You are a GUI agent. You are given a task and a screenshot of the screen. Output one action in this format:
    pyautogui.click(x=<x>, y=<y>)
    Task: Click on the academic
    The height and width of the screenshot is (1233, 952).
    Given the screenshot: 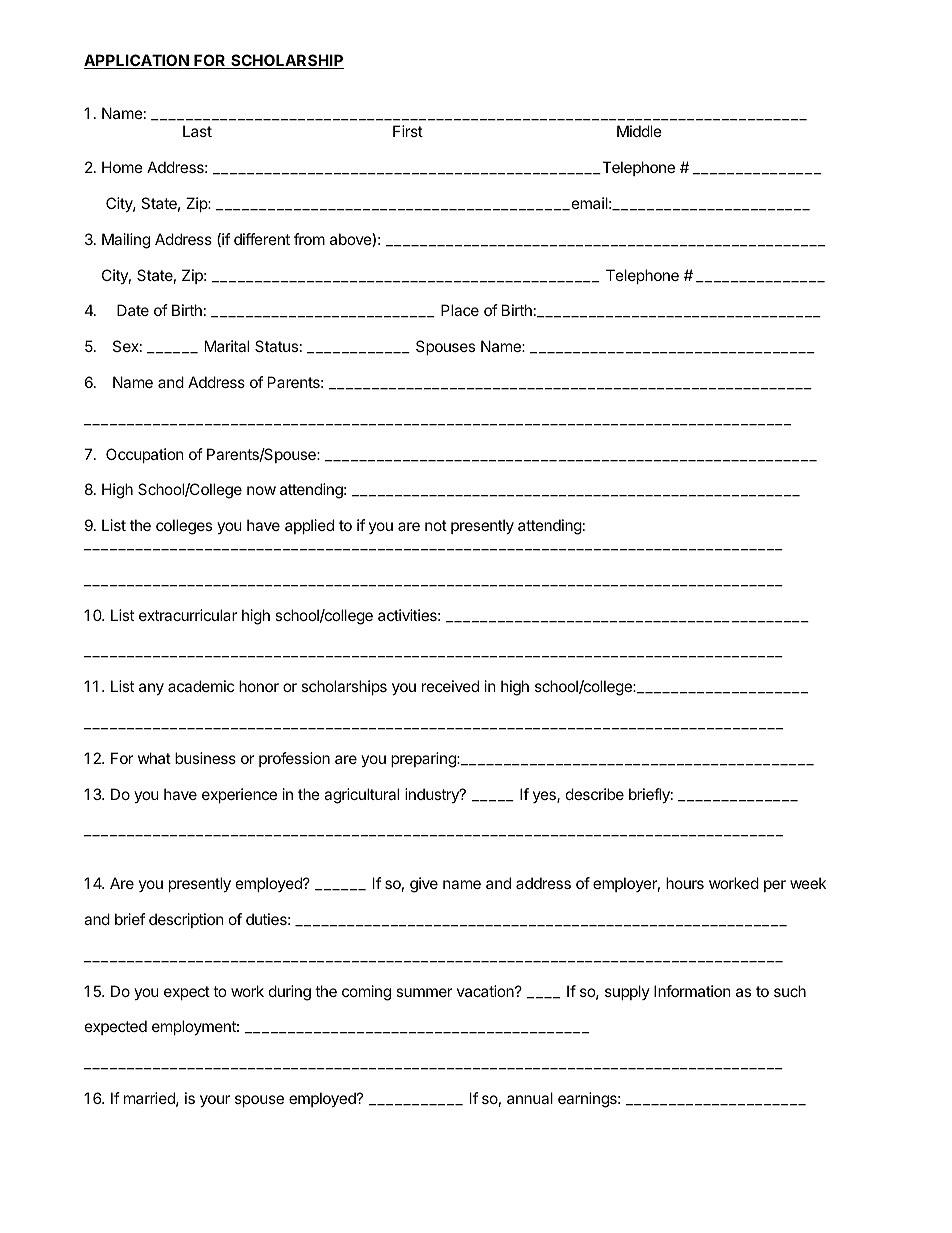 What is the action you would take?
    pyautogui.click(x=201, y=686)
